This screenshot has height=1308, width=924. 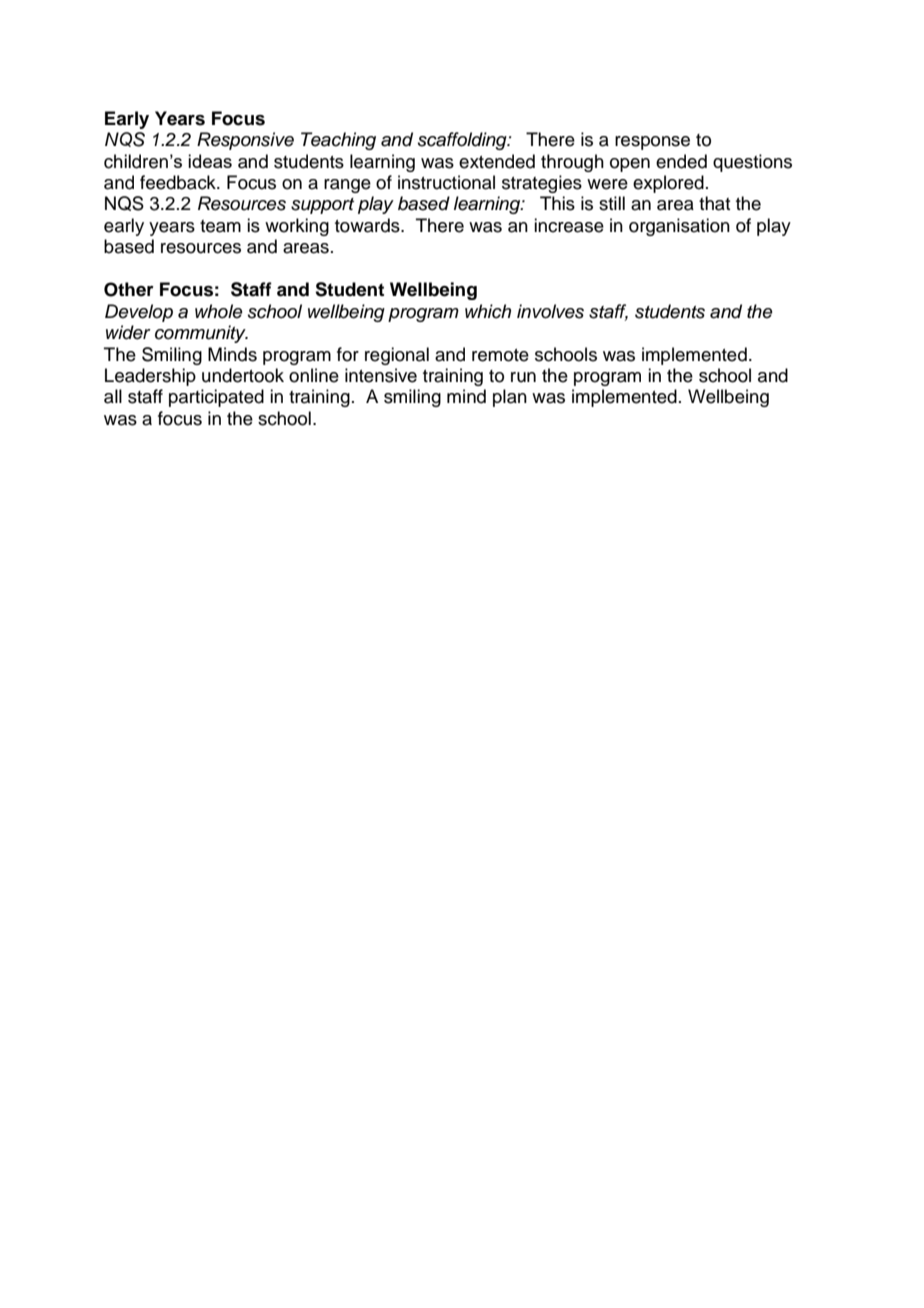 I want to click on which, so click(x=488, y=311).
